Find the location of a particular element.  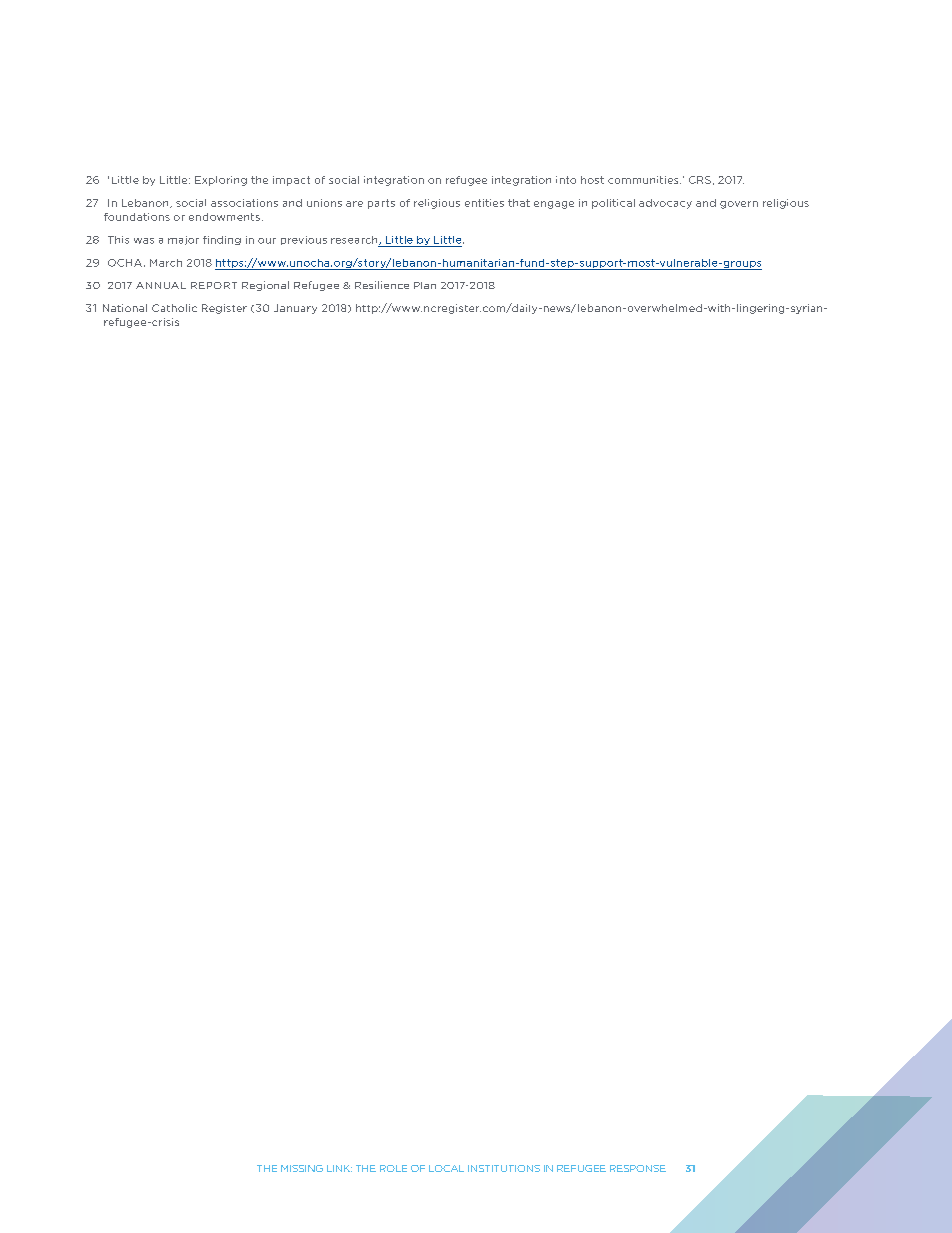

endowments is located at coordinates (224, 217).
